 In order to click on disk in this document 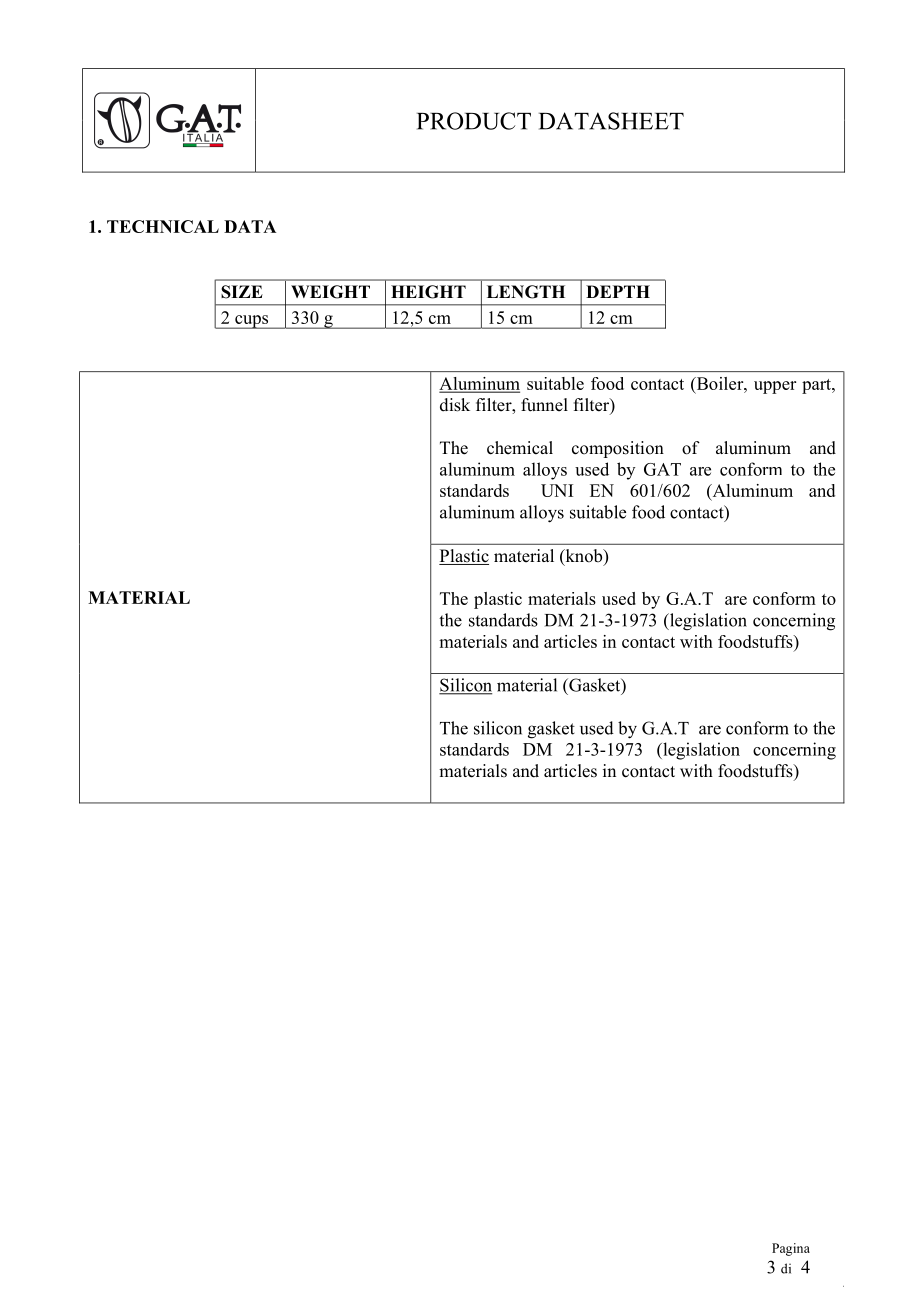, I will do `click(455, 405)`.
